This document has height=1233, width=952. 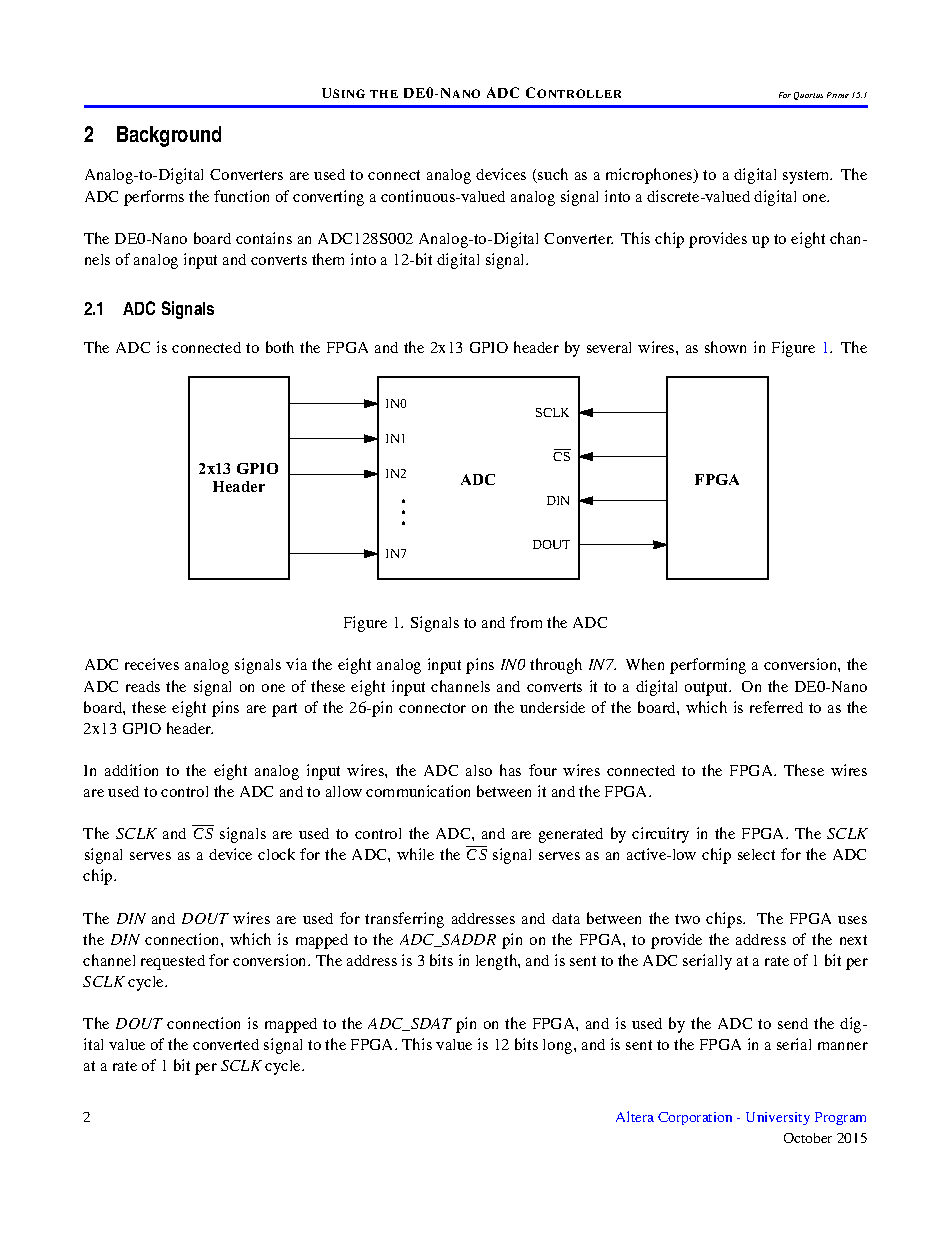 What do you see at coordinates (280, 347) in the document?
I see `both` at bounding box center [280, 347].
